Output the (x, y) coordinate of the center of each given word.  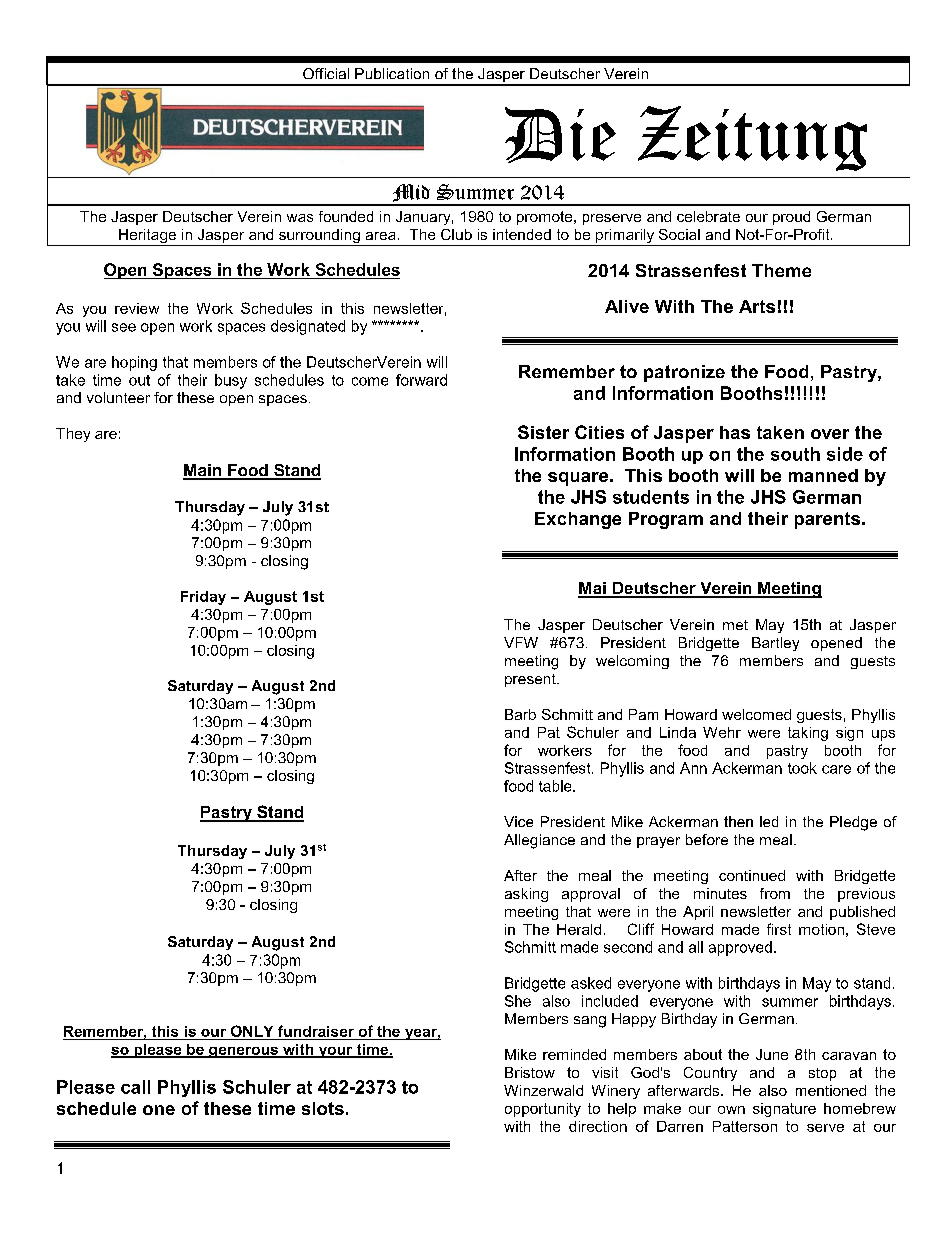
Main (203, 471)
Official (326, 73)
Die (560, 135)
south (795, 454)
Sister (543, 432)
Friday (203, 598)
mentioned (831, 1090)
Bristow (530, 1072)
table (556, 786)
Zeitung (752, 138)
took (802, 768)
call (135, 1087)
